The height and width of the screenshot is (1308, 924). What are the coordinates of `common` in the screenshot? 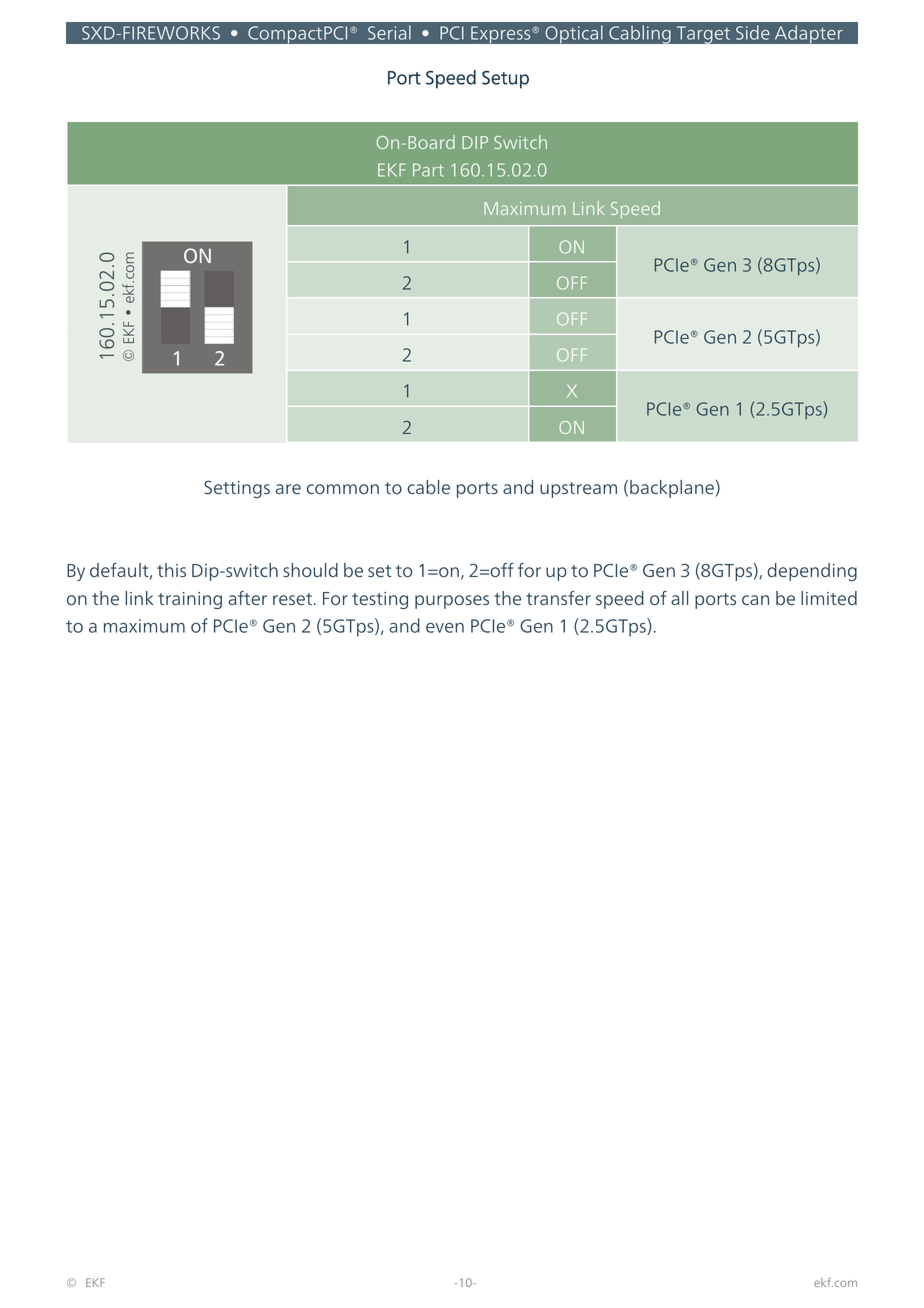 It's located at (343, 489).
